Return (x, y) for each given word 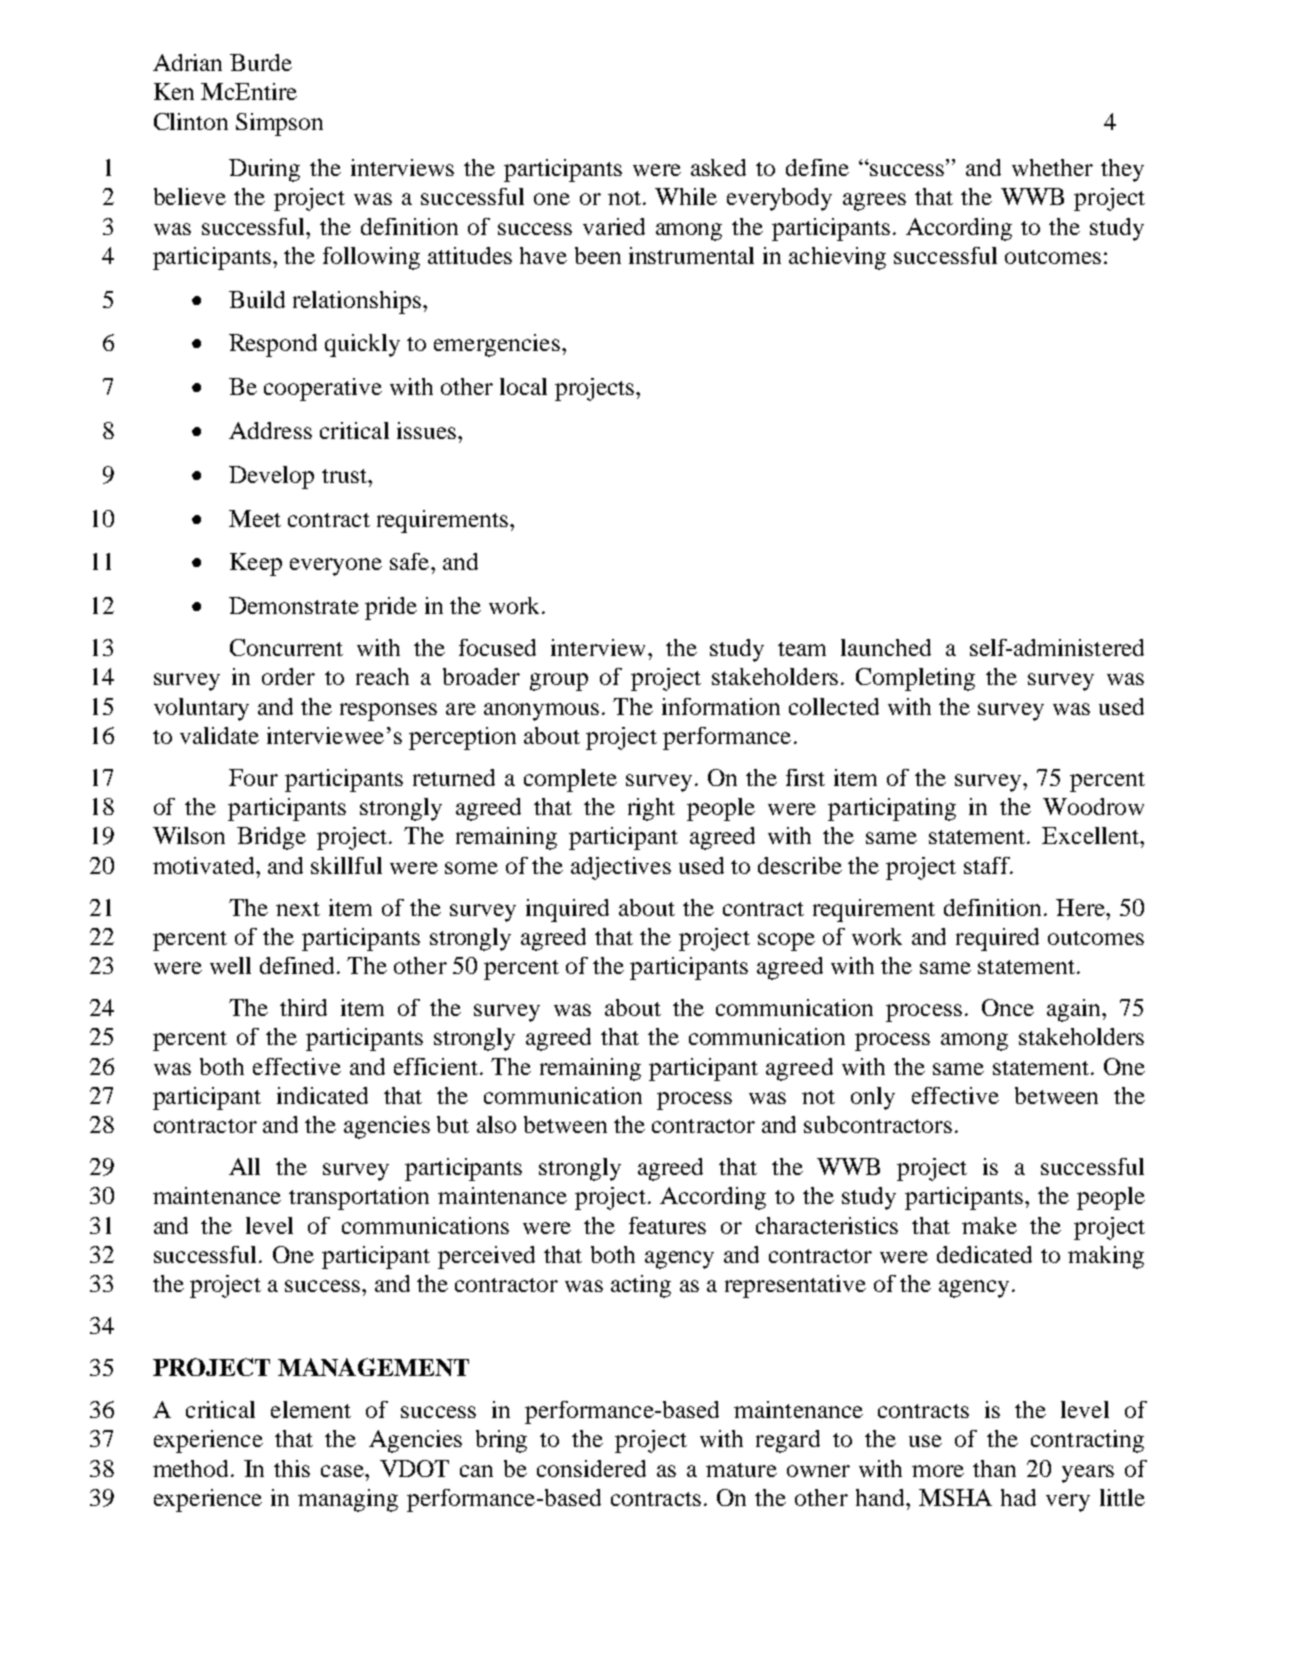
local (523, 386)
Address (270, 430)
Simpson (279, 124)
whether (1052, 167)
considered (591, 1468)
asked (718, 167)
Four (253, 777)
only (873, 1098)
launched (886, 647)
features (667, 1225)
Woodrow (1093, 806)
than (994, 1468)
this (292, 1468)
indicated (322, 1095)
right (651, 809)
